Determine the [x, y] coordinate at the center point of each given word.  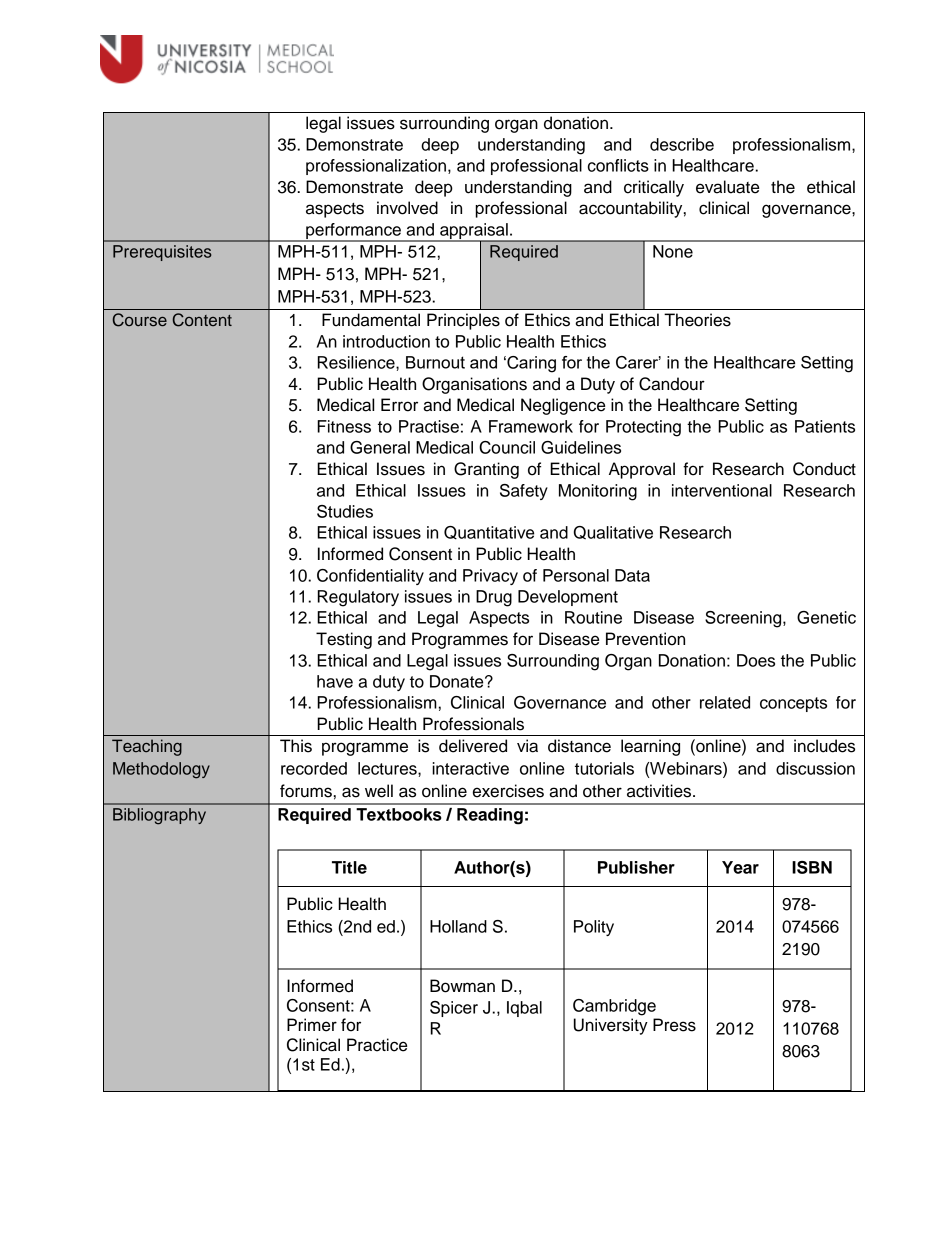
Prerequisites [162, 253]
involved [407, 208]
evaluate [727, 187]
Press [674, 1025]
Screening [744, 619]
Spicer [454, 1009]
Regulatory [358, 598]
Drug [494, 598]
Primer [312, 1025]
